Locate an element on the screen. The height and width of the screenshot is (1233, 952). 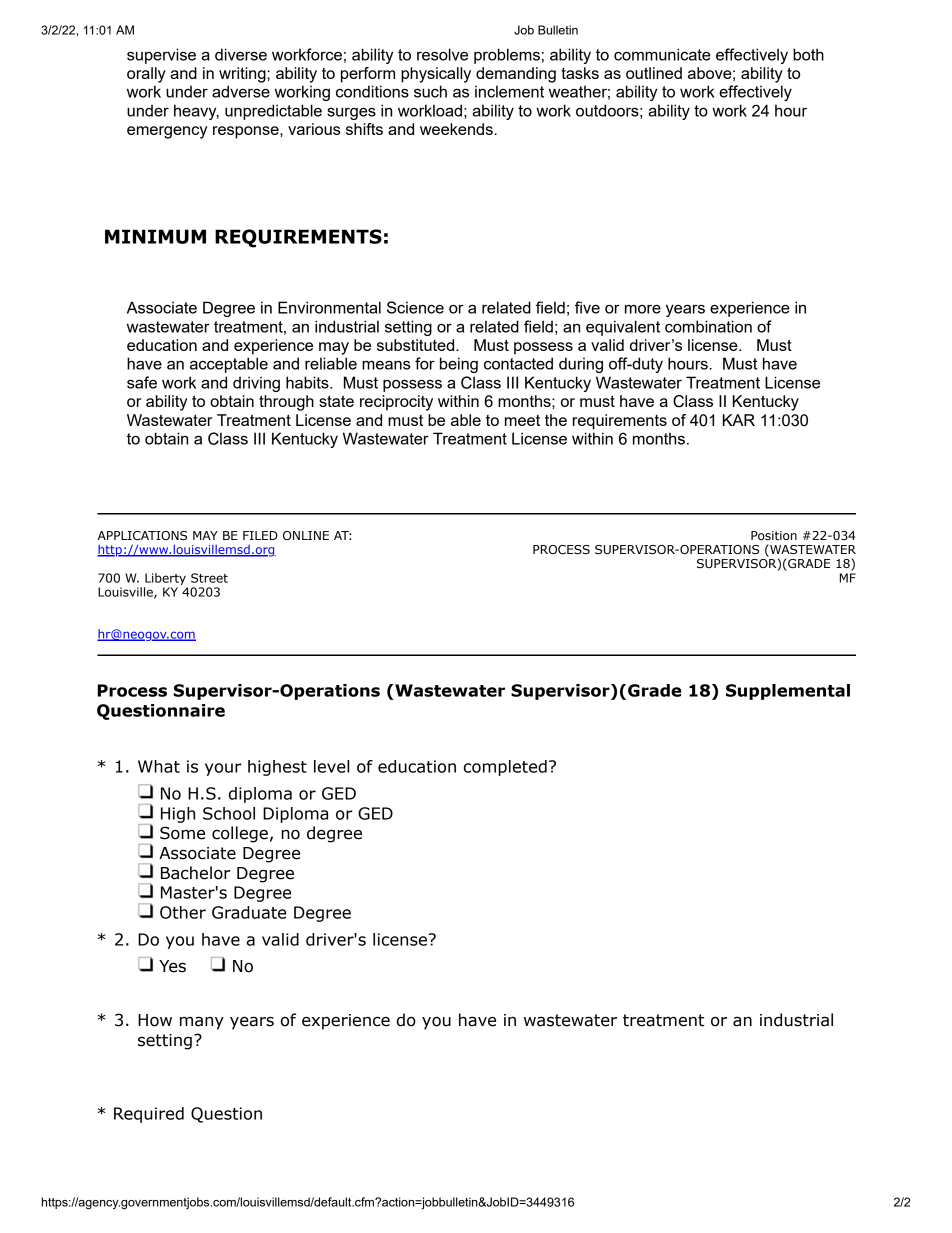
Position is located at coordinates (774, 535).
